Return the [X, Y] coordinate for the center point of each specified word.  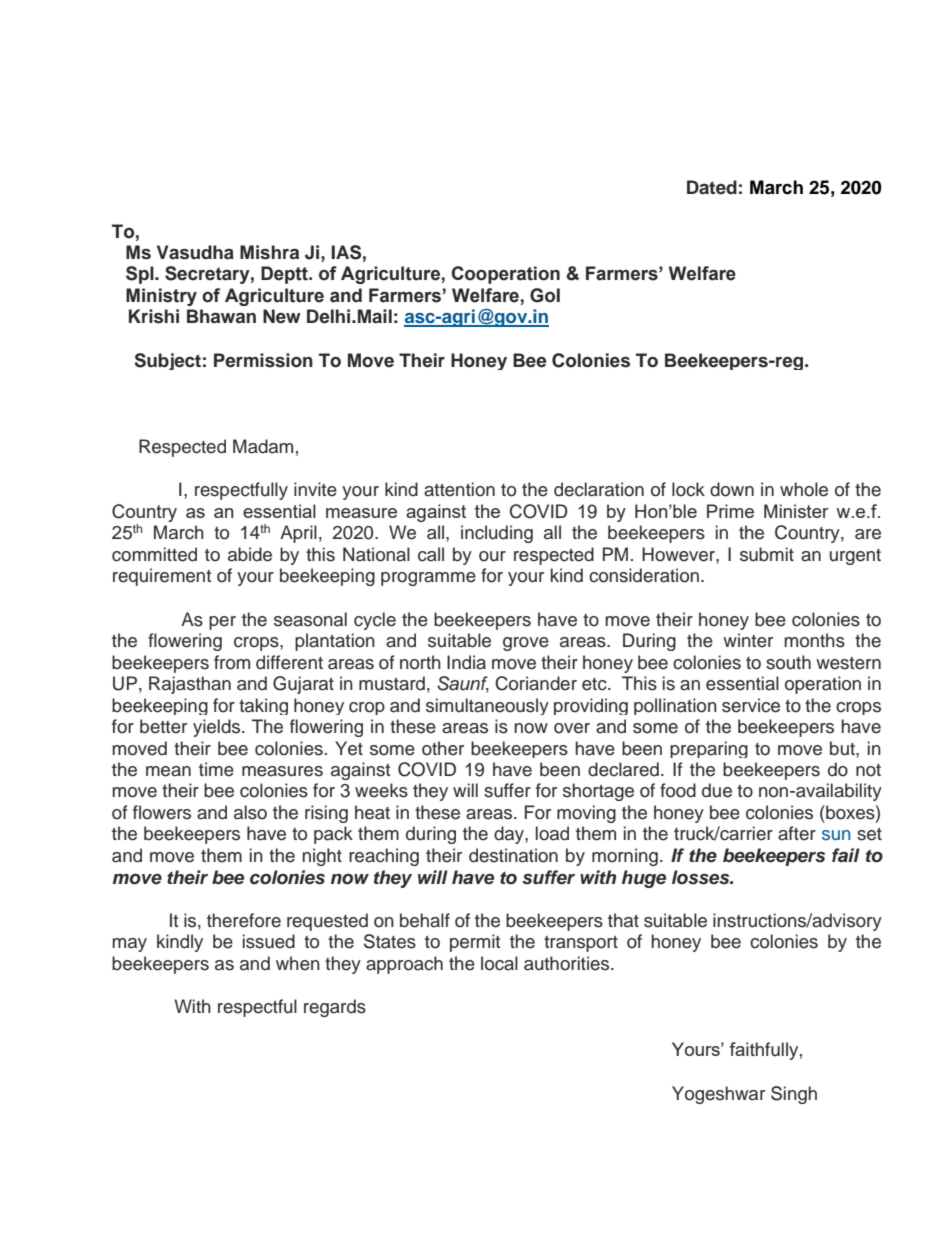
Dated [712, 187]
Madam [263, 446]
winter [748, 640]
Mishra [269, 252]
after [797, 833]
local [499, 963]
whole [804, 489]
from [232, 662]
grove [526, 644]
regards [335, 1008]
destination [513, 855]
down [732, 489]
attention [459, 489]
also [250, 812]
